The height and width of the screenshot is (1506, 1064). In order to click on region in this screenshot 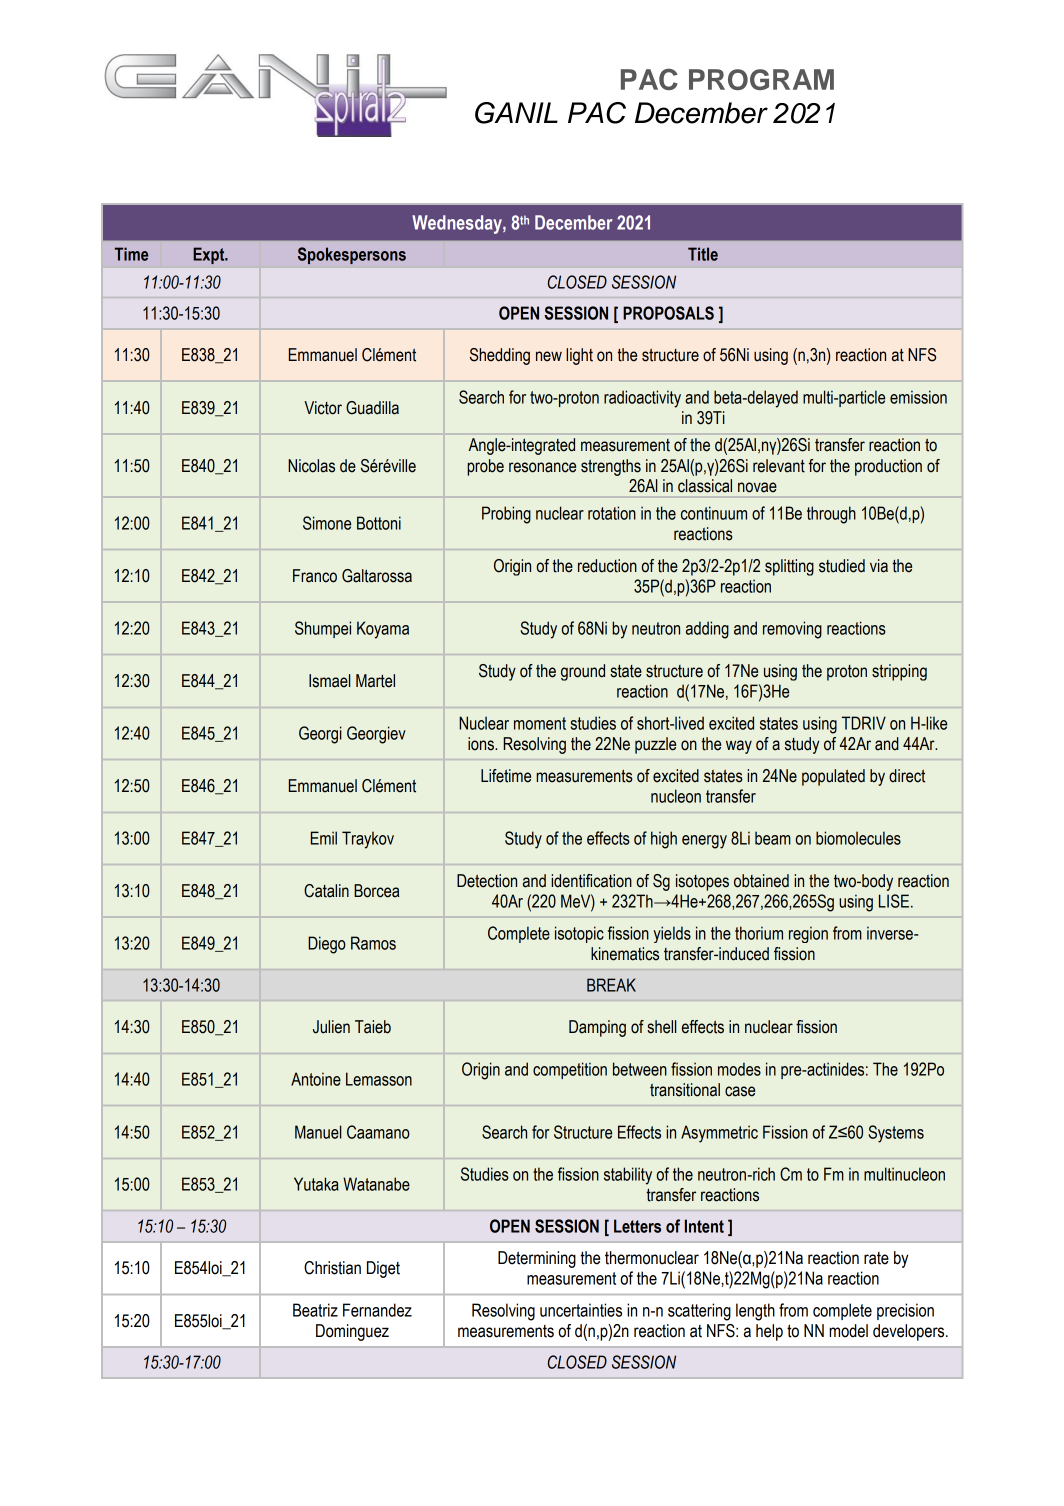, I will do `click(808, 934)`.
